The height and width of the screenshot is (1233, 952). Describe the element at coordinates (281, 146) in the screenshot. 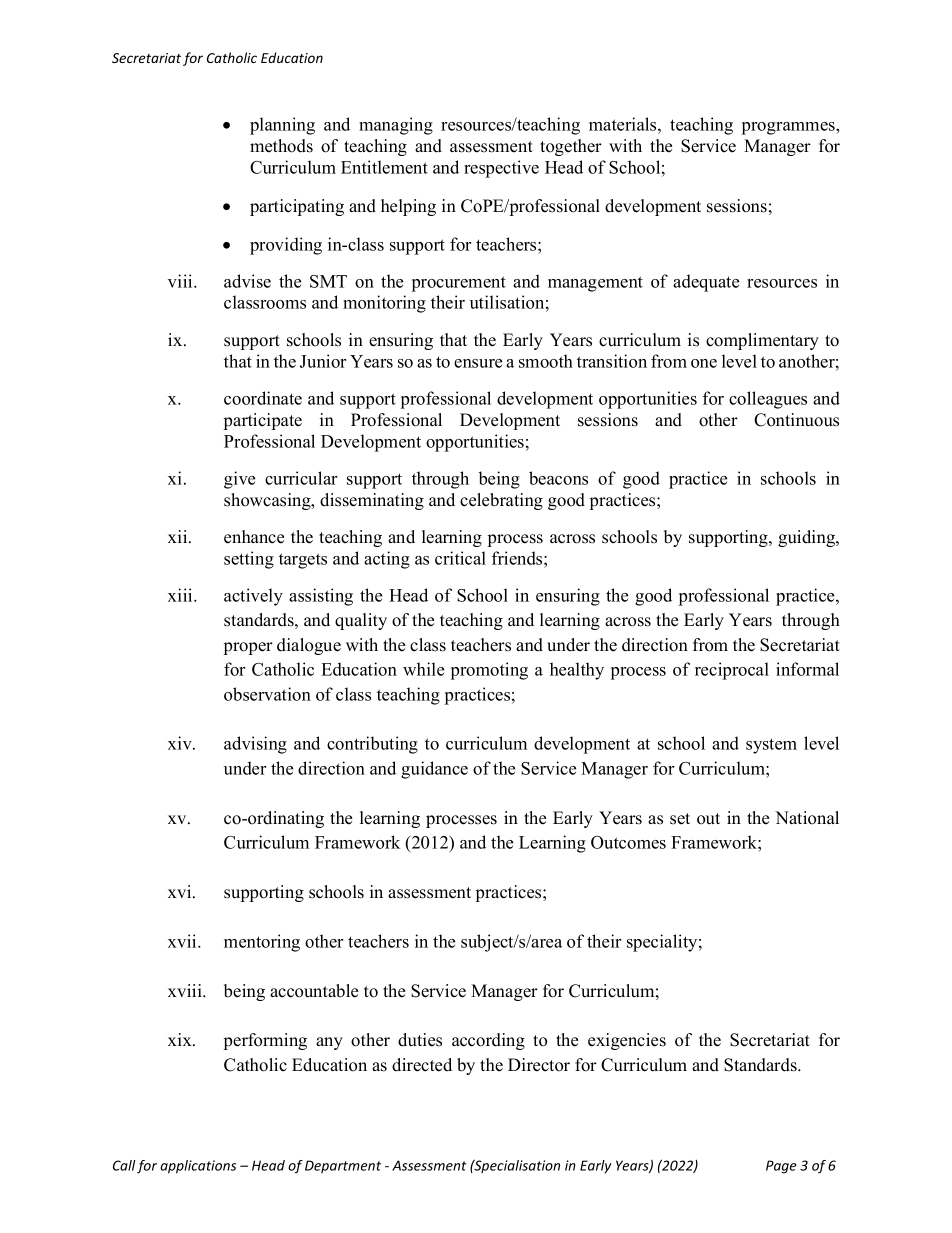

I see `methods` at that location.
